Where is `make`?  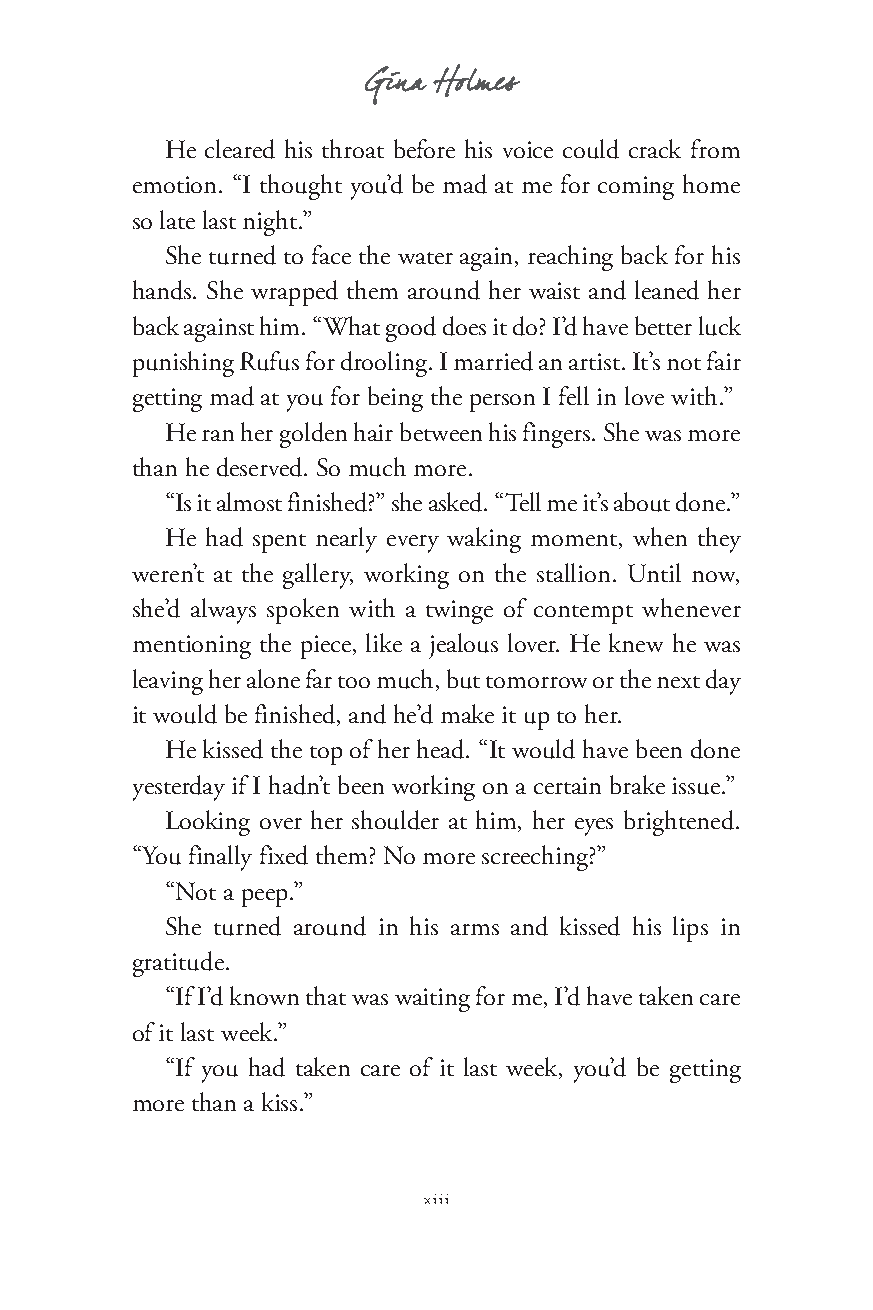
make is located at coordinates (467, 713).
